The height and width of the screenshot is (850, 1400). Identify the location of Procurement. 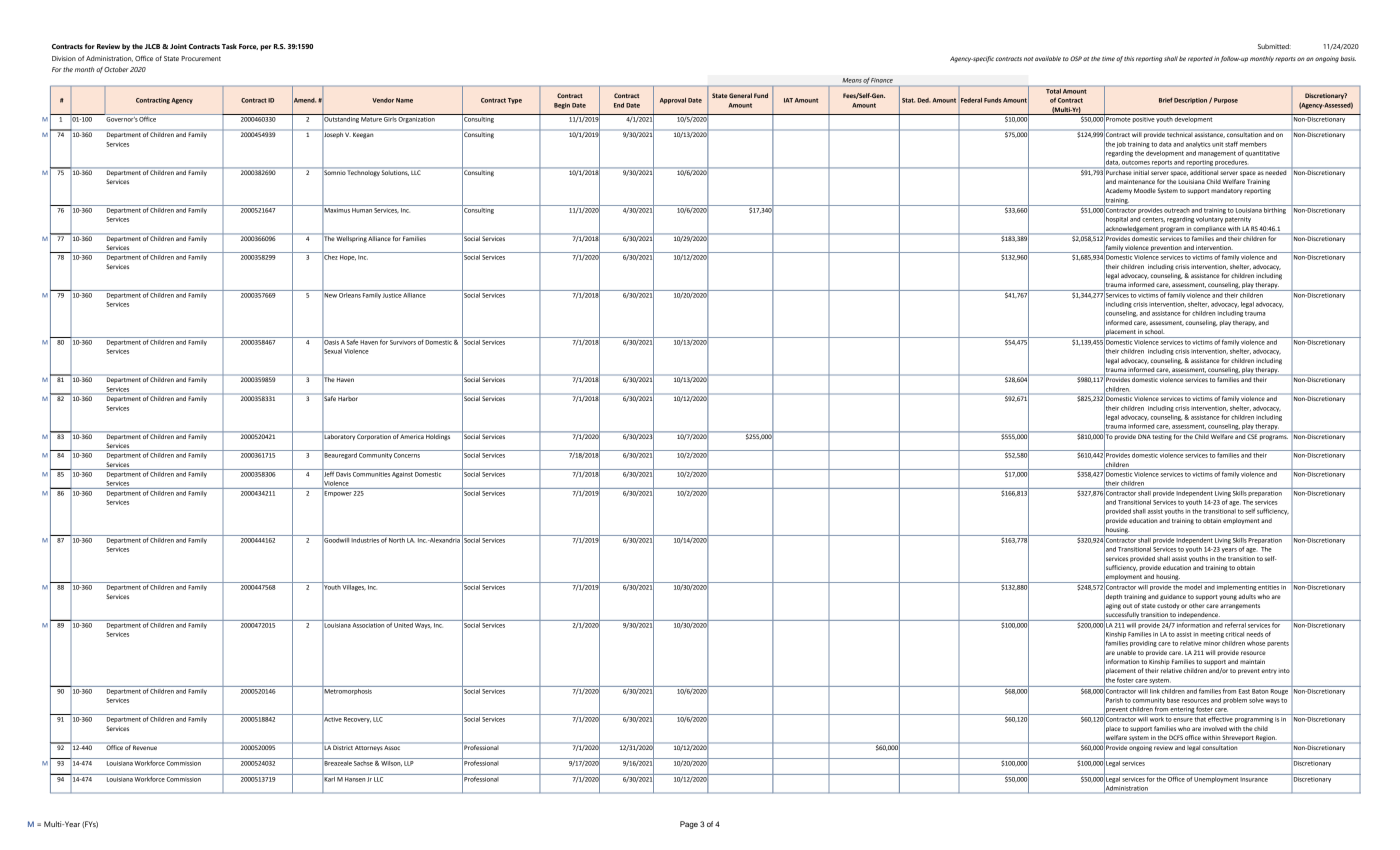
(201, 58).
